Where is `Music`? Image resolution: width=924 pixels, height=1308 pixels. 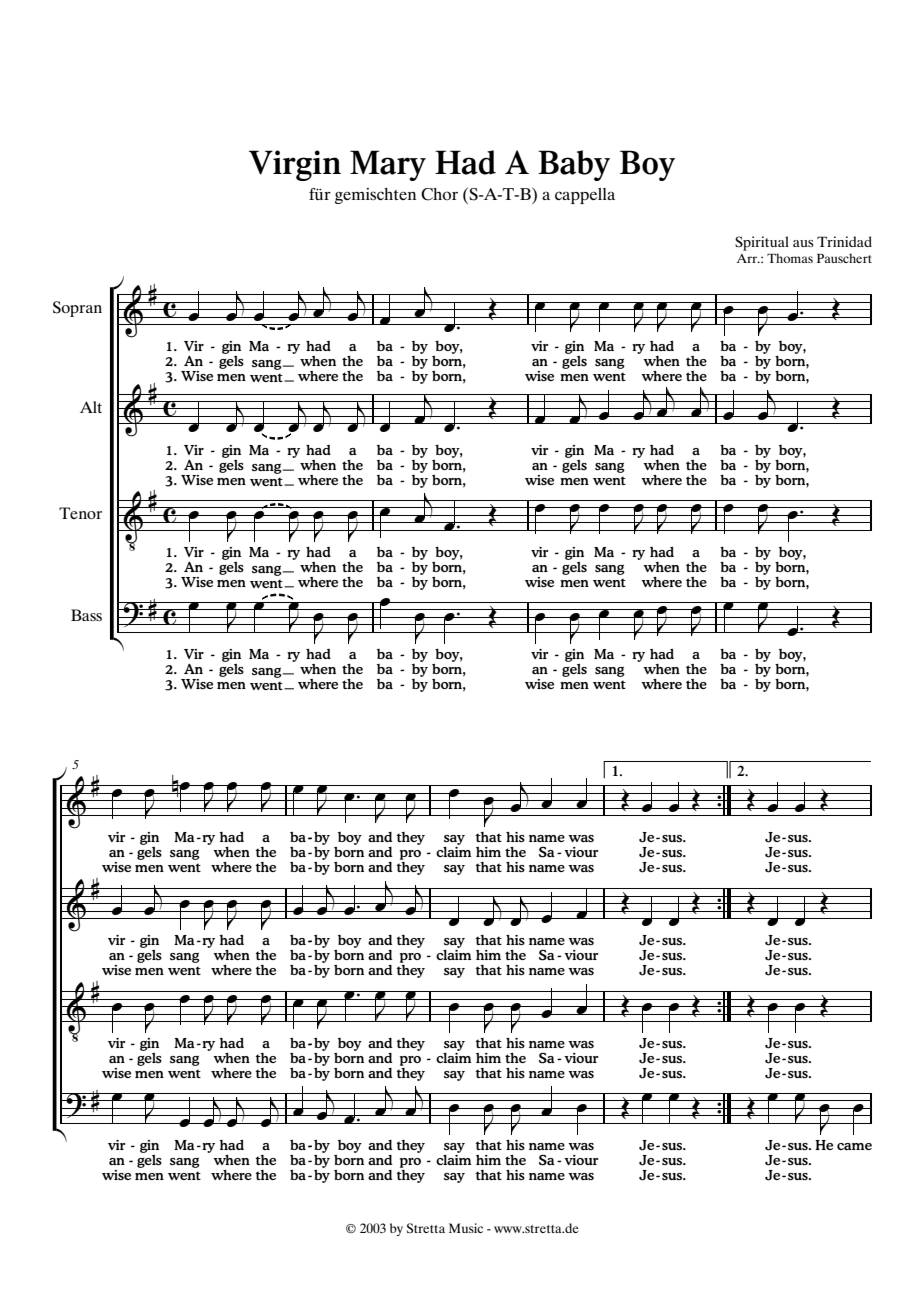
Music is located at coordinates (466, 1228).
